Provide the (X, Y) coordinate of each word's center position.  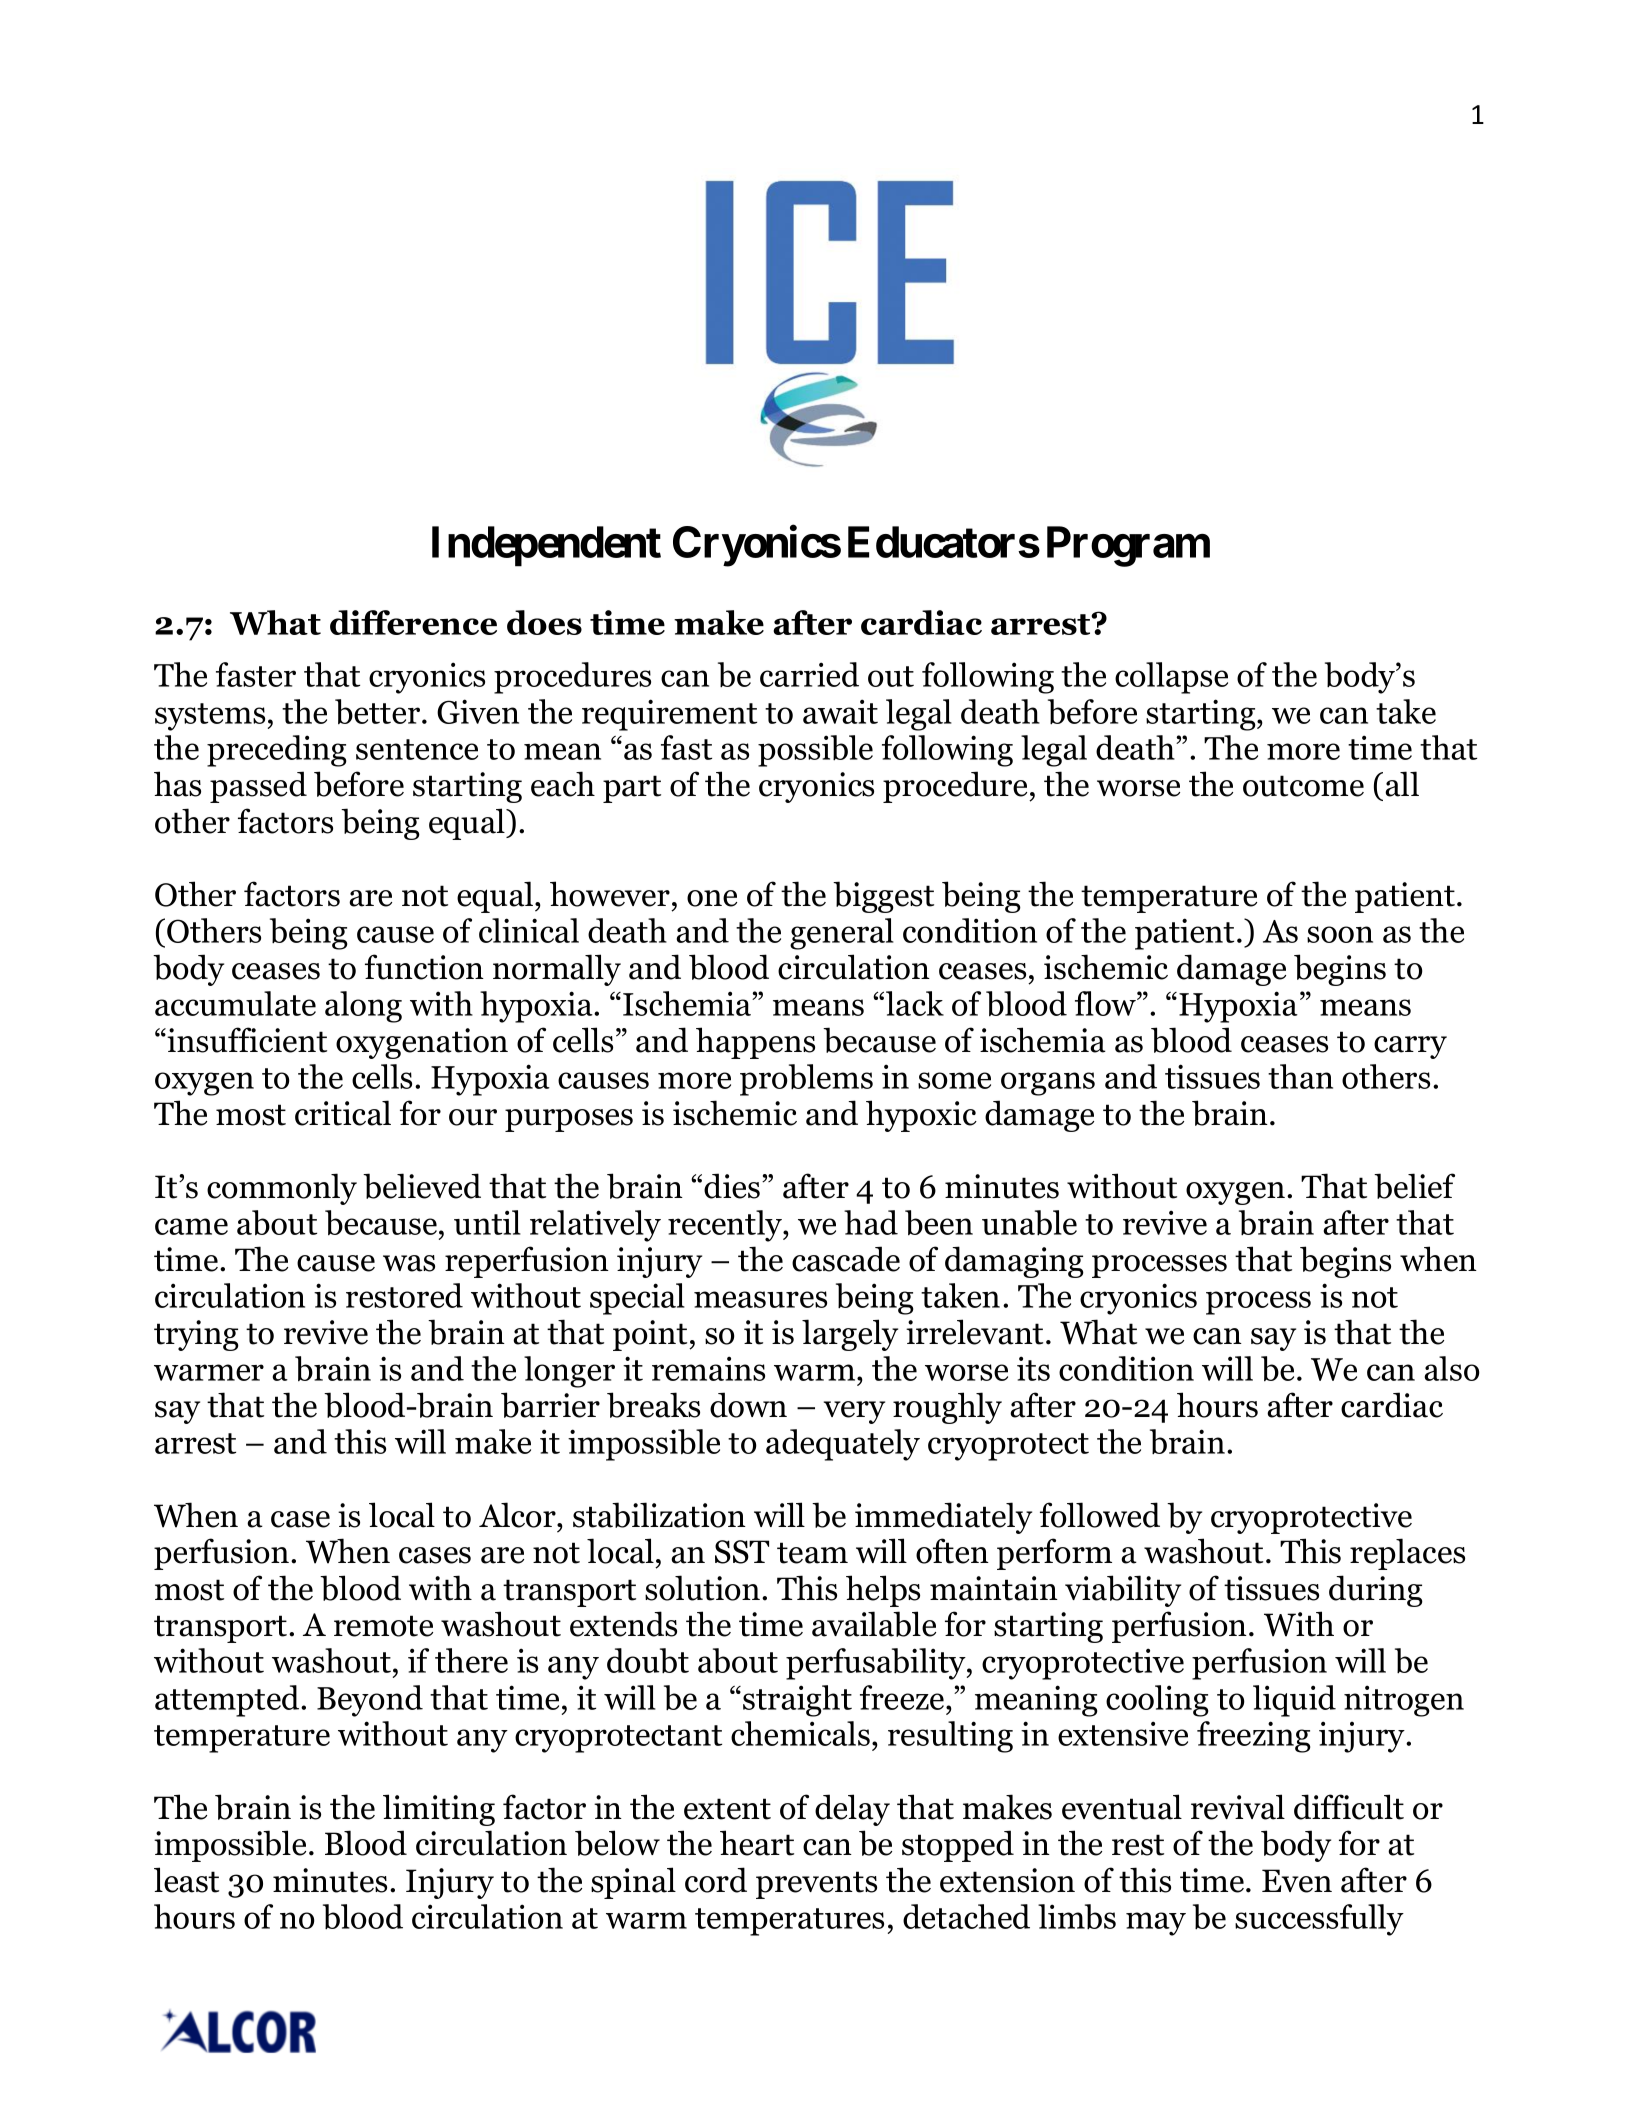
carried (809, 674)
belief (1414, 1186)
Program (1128, 546)
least (186, 1880)
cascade (846, 1259)
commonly (282, 1189)
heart (757, 1843)
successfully (1319, 1920)
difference (413, 622)
